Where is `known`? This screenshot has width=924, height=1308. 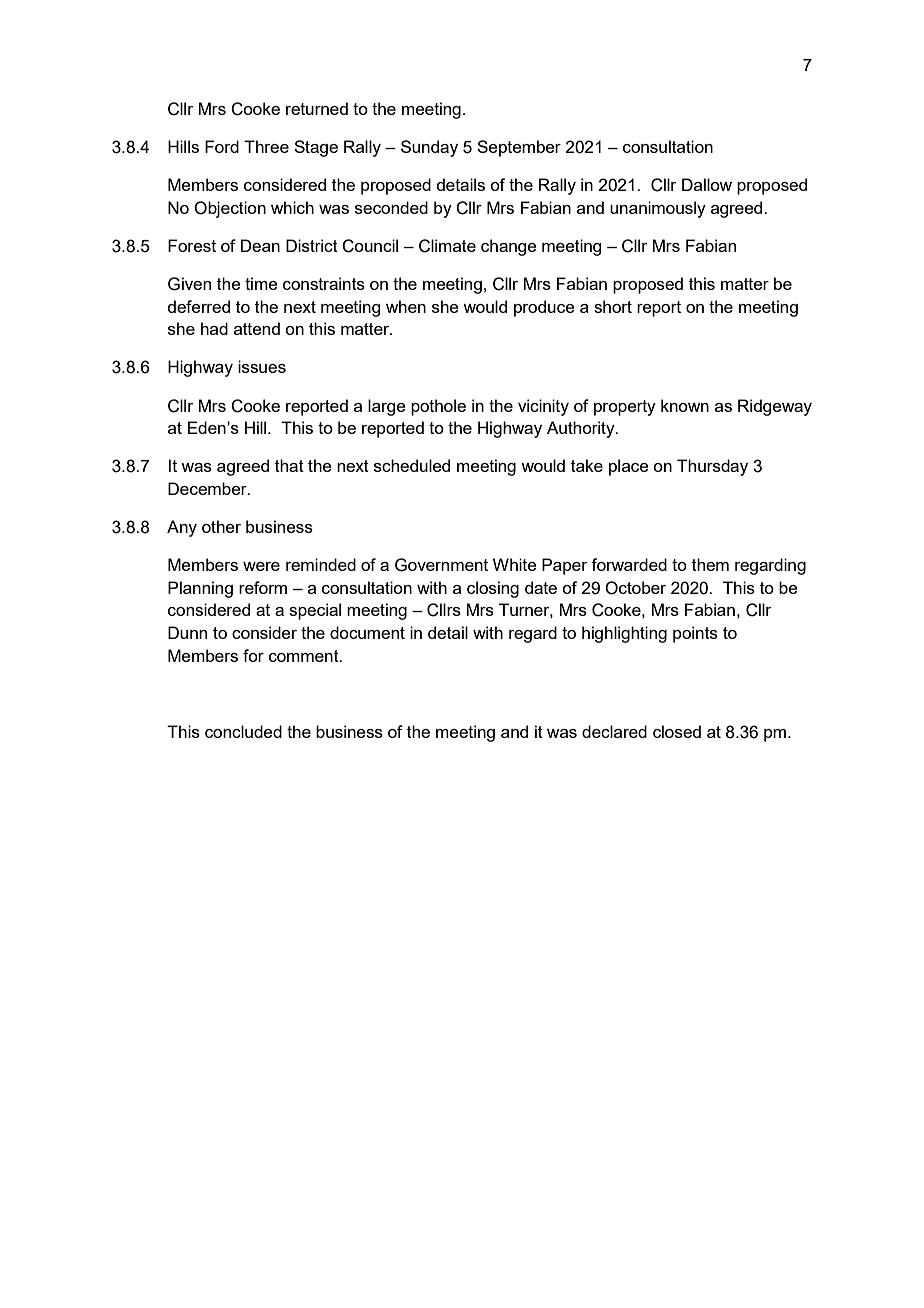
known is located at coordinates (685, 405).
